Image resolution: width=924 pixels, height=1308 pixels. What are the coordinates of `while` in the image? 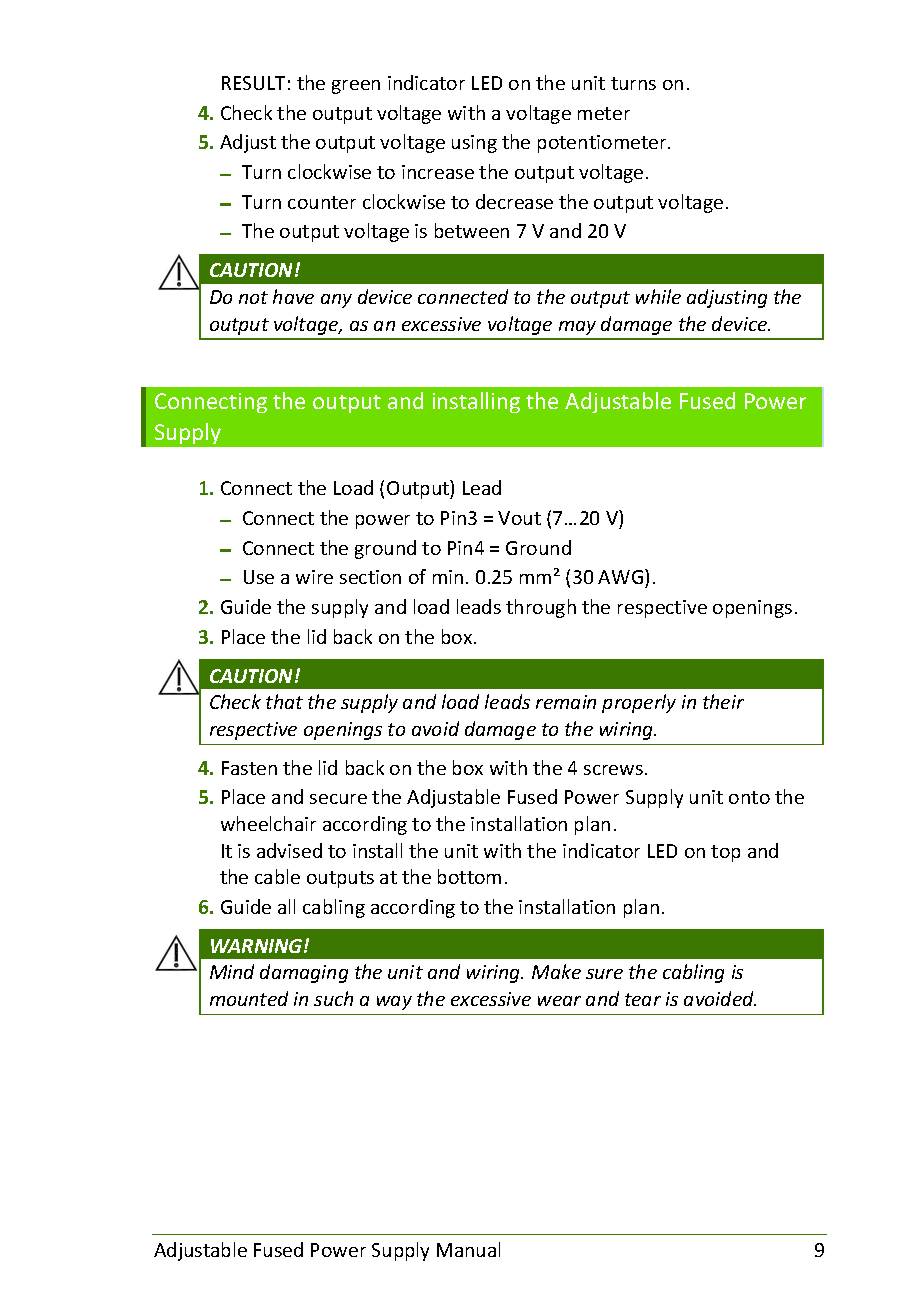 It's located at (658, 296).
